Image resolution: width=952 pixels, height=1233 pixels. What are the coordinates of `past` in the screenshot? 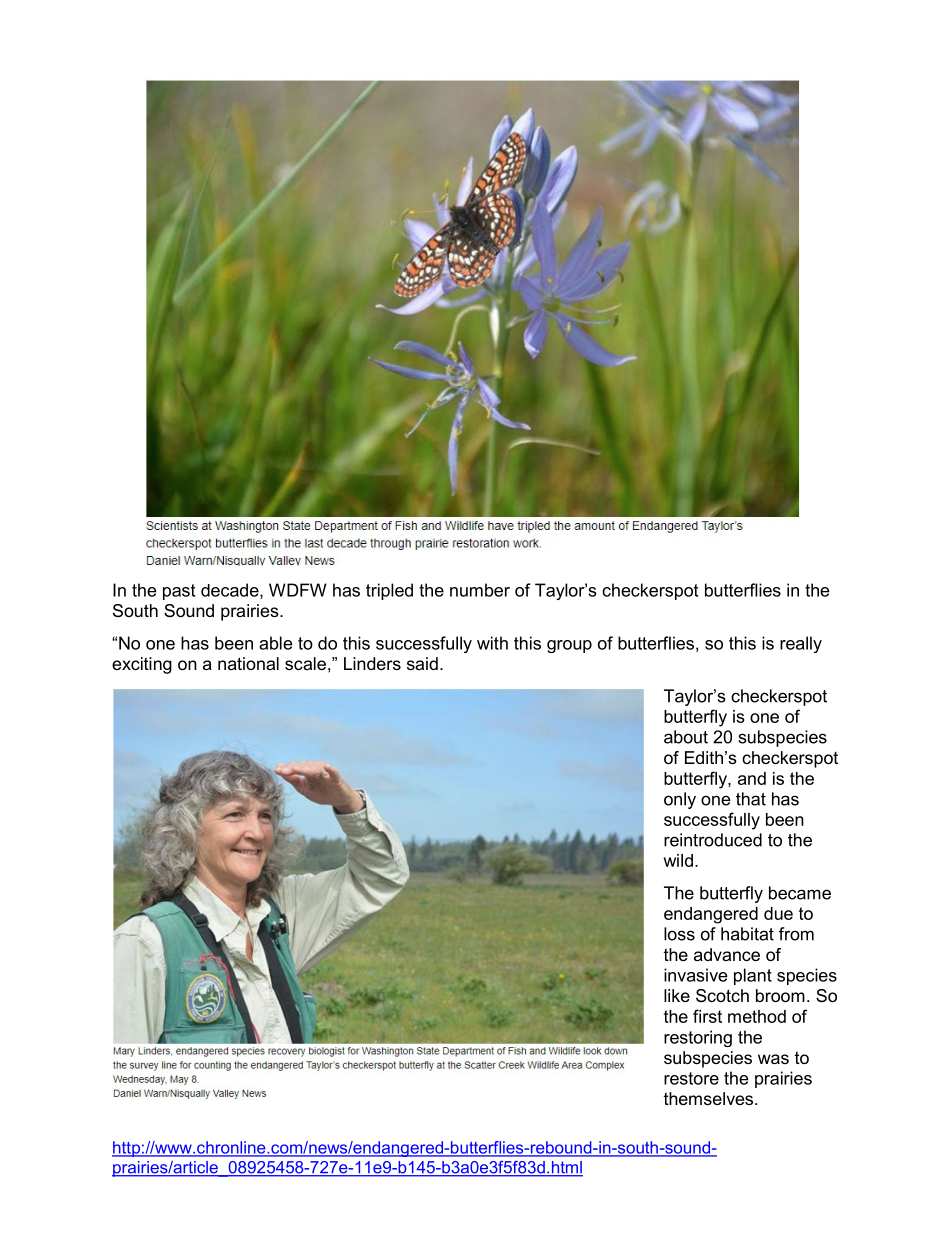 It's located at (179, 592).
